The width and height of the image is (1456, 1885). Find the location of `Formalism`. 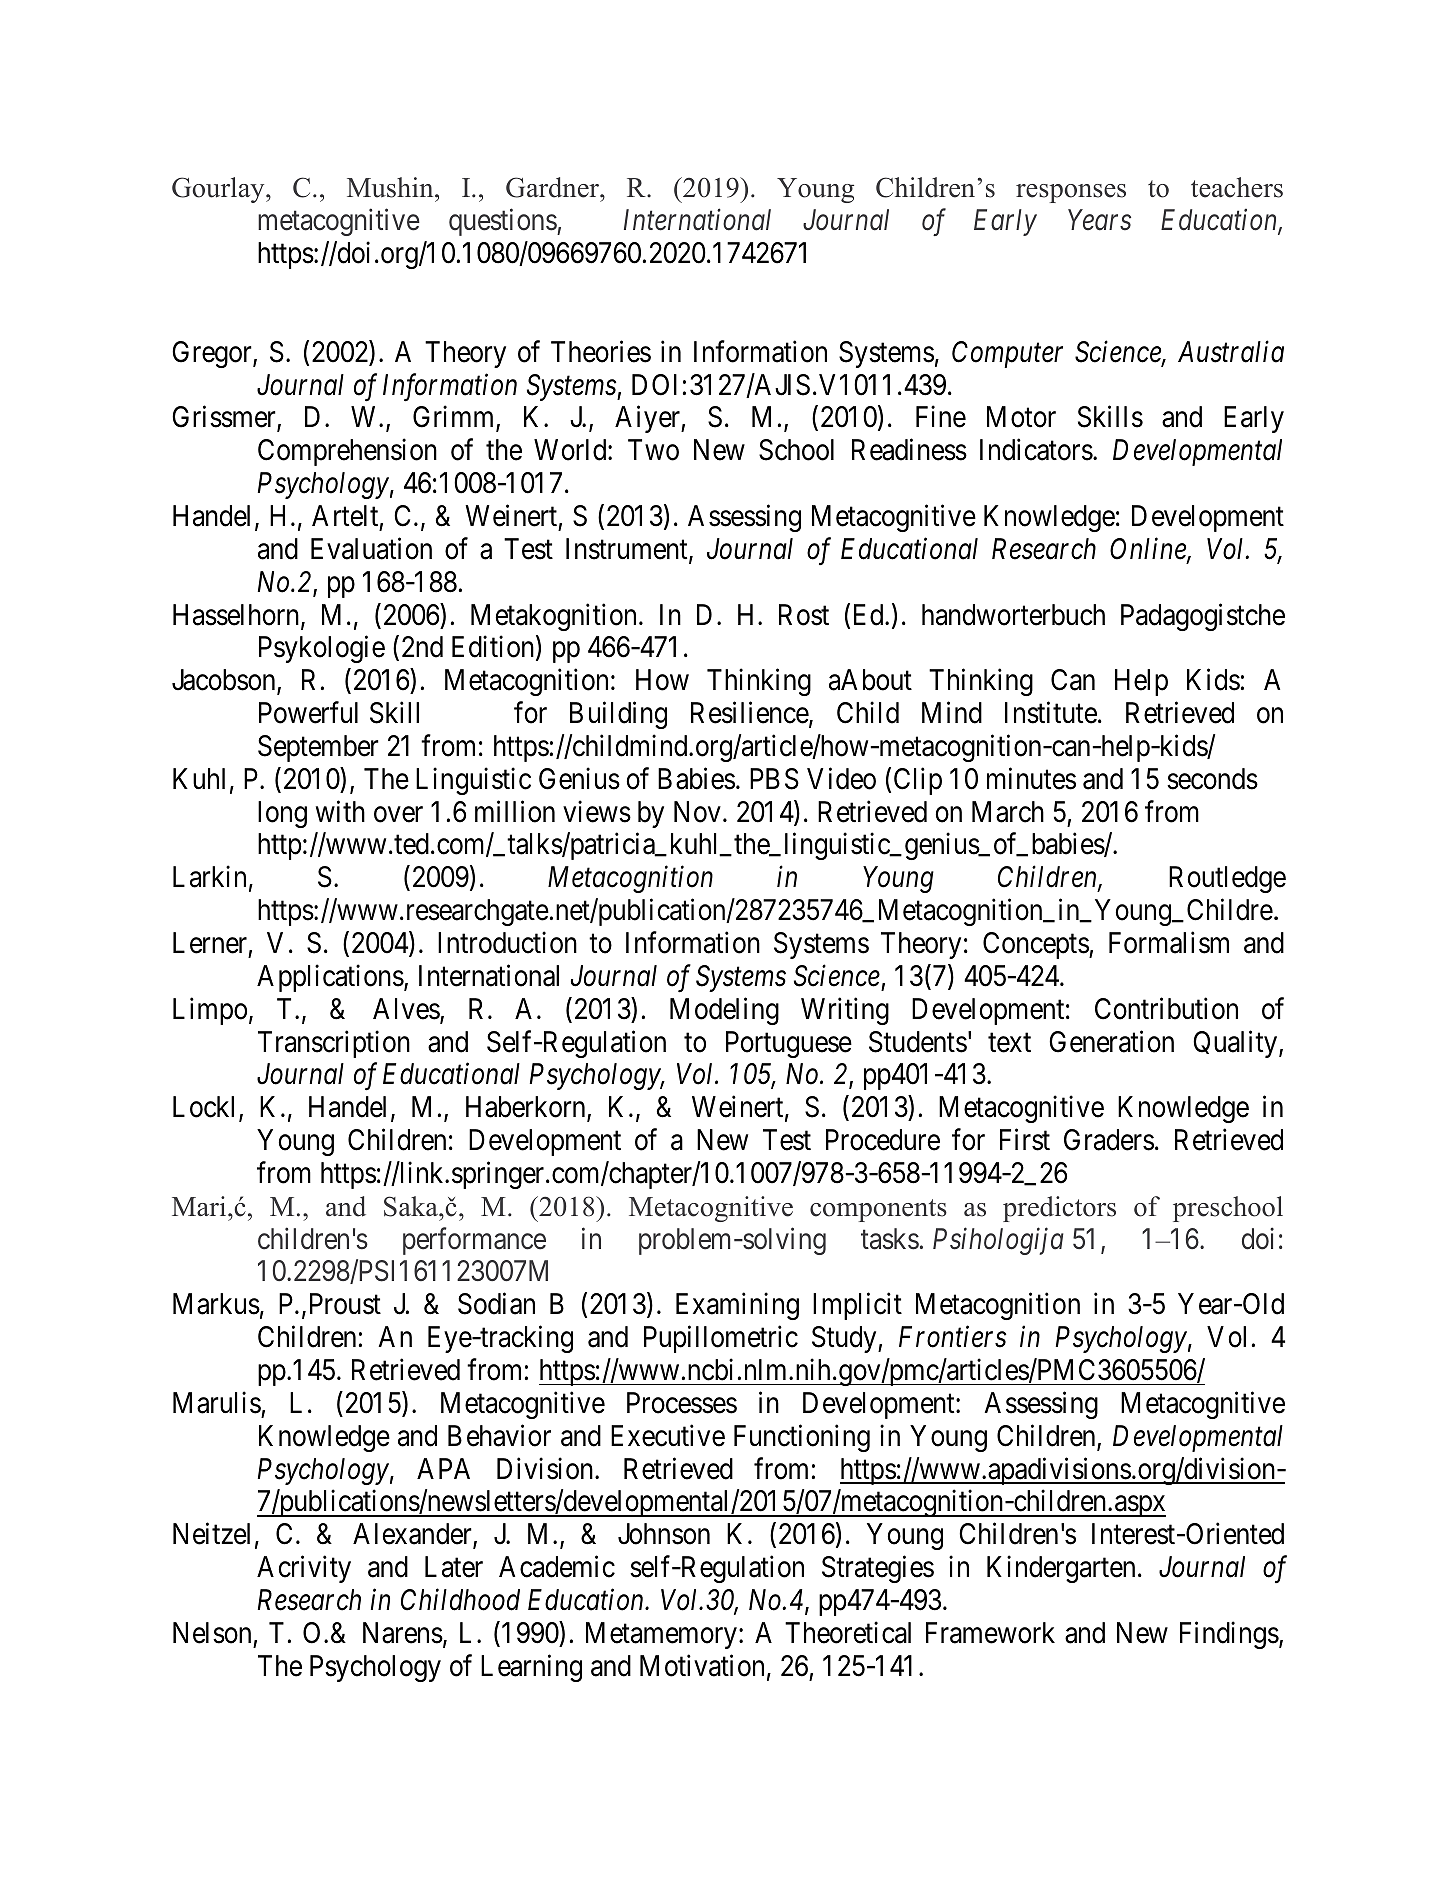

Formalism is located at coordinates (1169, 942).
